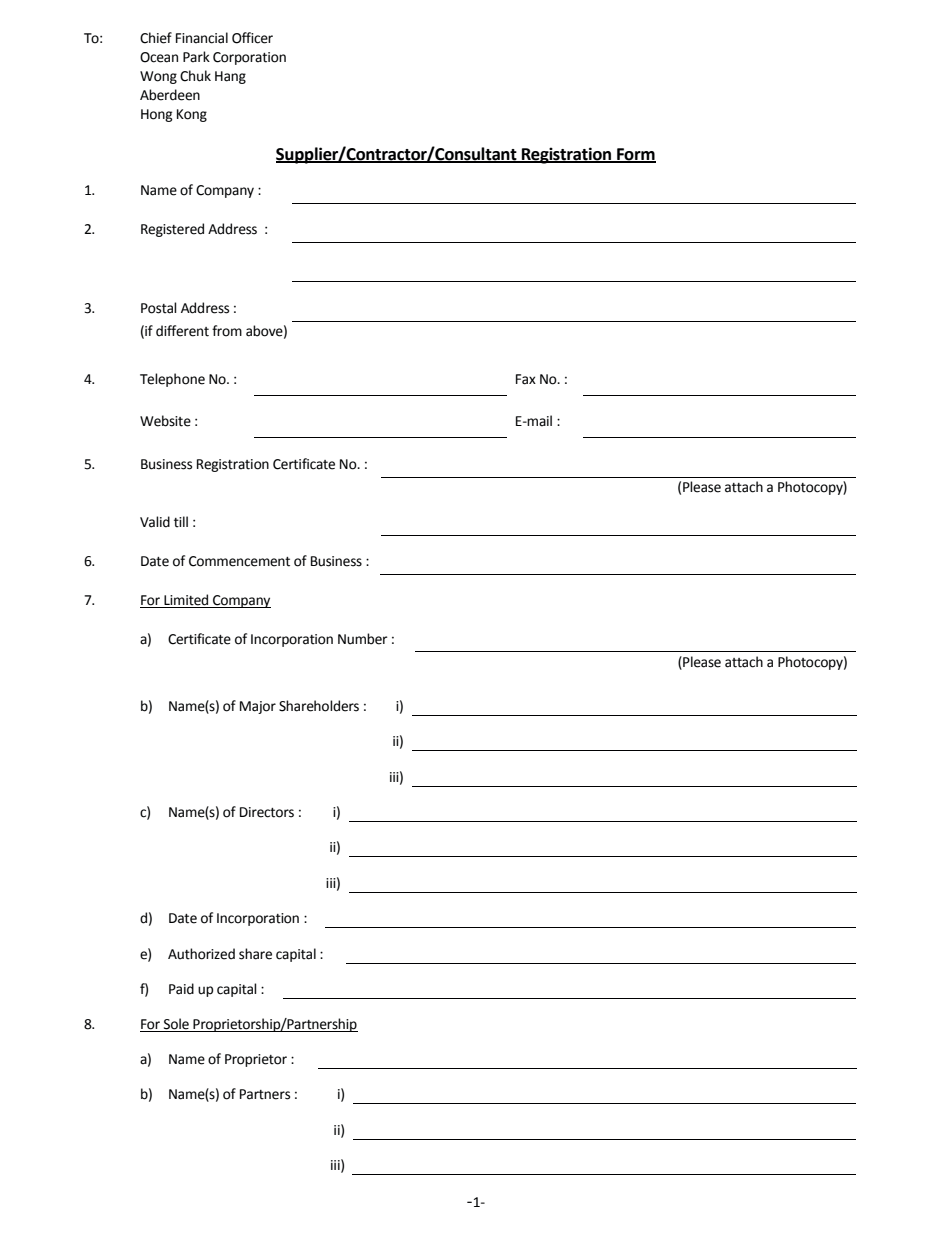  What do you see at coordinates (201, 954) in the image?
I see `Authorized` at bounding box center [201, 954].
